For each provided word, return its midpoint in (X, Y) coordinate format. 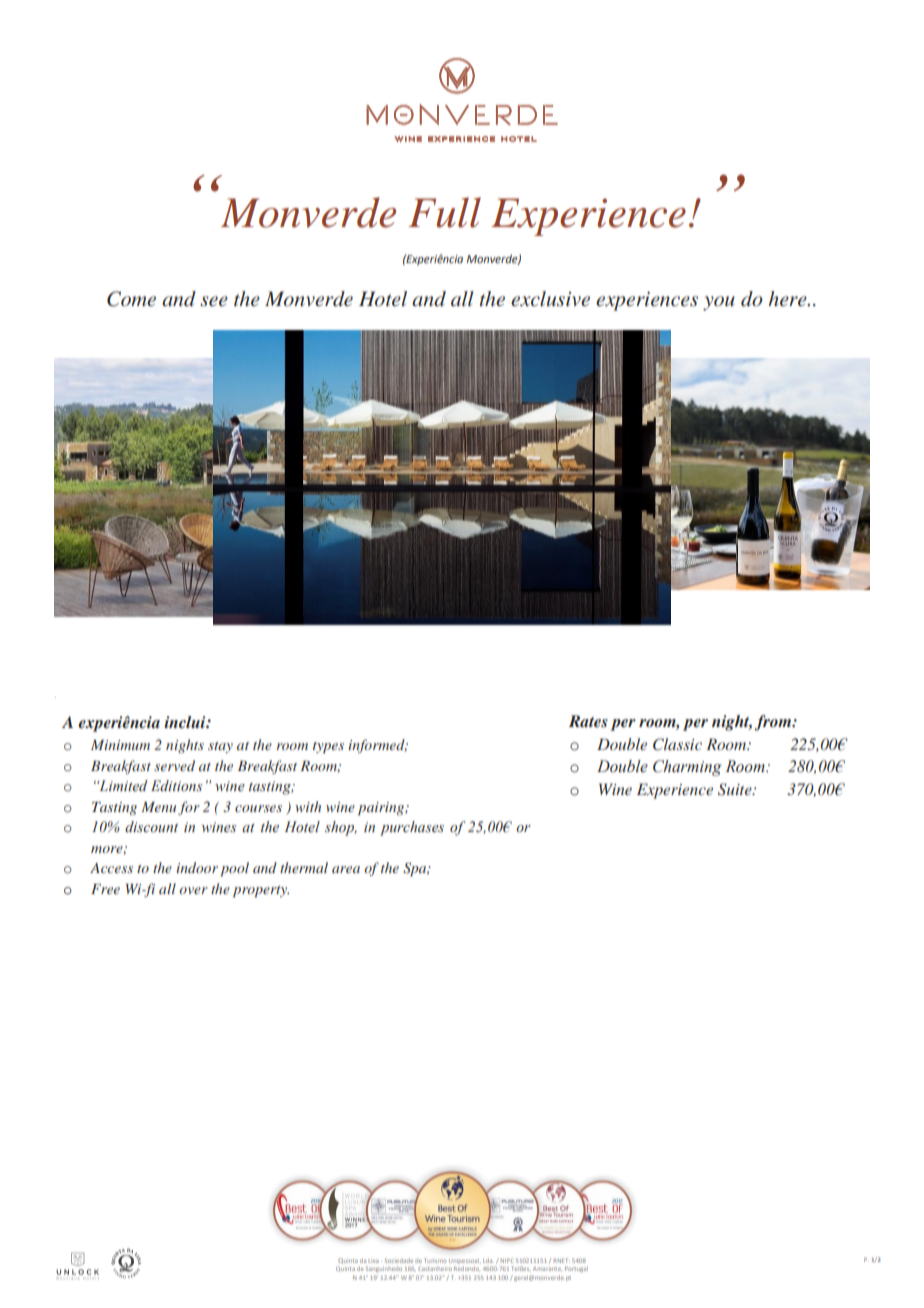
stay (220, 747)
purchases (412, 828)
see (214, 301)
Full (444, 212)
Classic (677, 744)
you (719, 303)
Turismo (435, 1260)
